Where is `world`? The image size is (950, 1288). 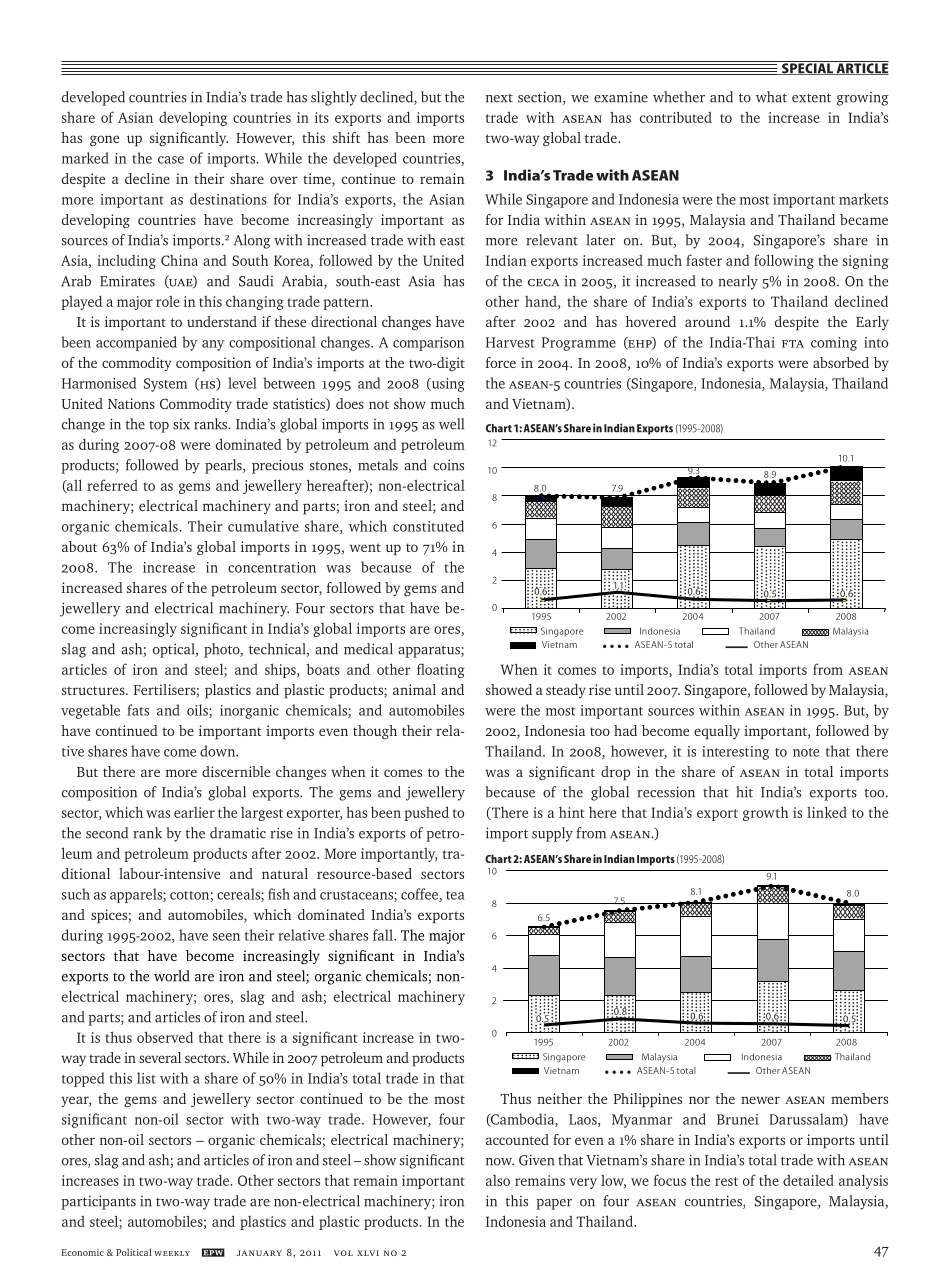
world is located at coordinates (172, 976).
